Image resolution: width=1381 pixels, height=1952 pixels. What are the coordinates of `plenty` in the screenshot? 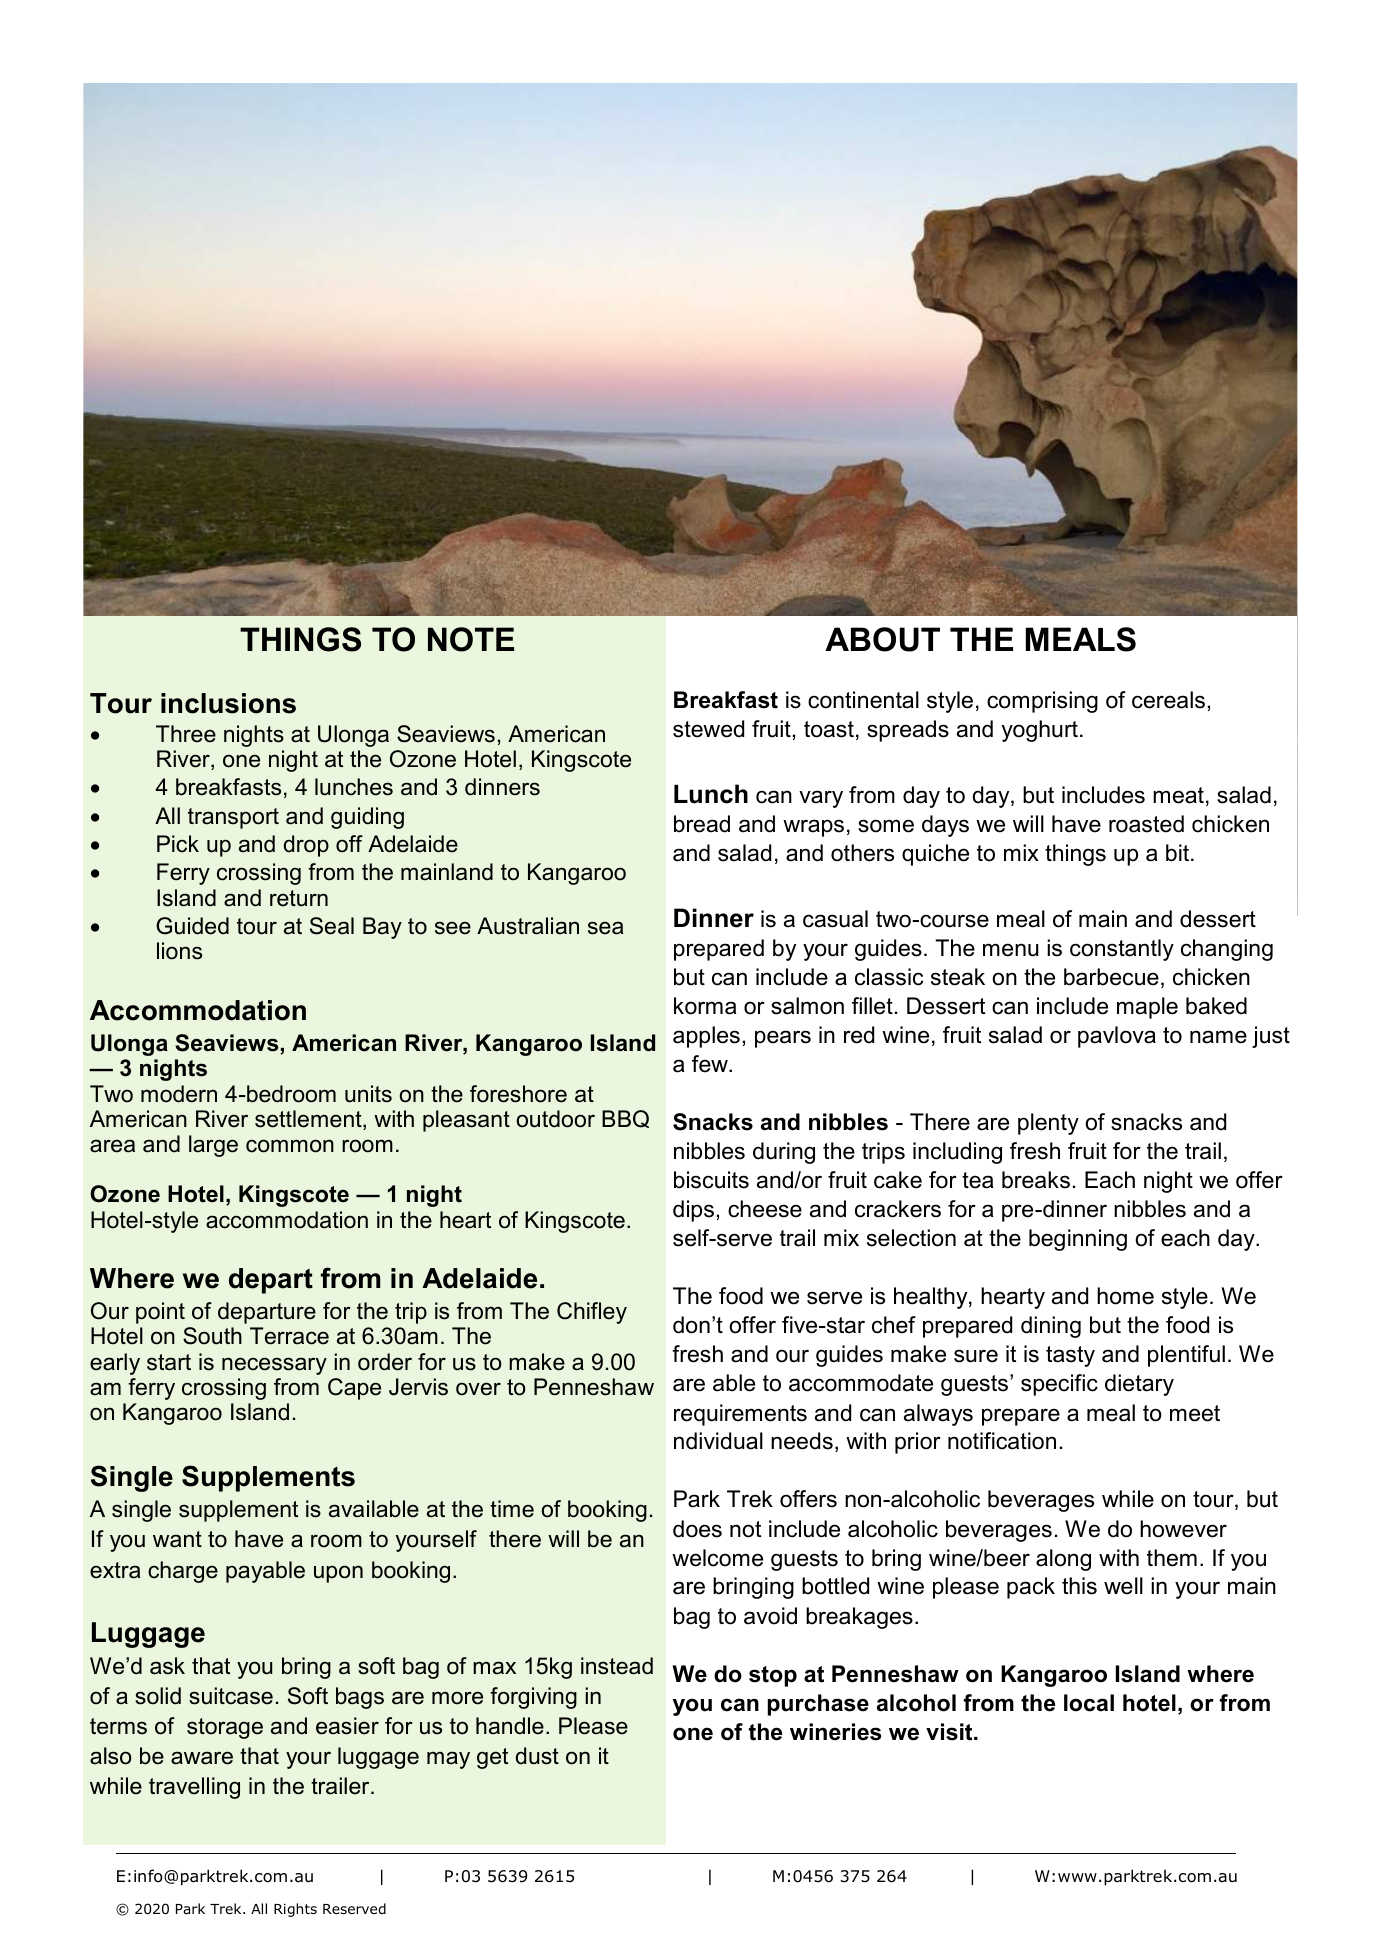 It's located at (1048, 1124).
